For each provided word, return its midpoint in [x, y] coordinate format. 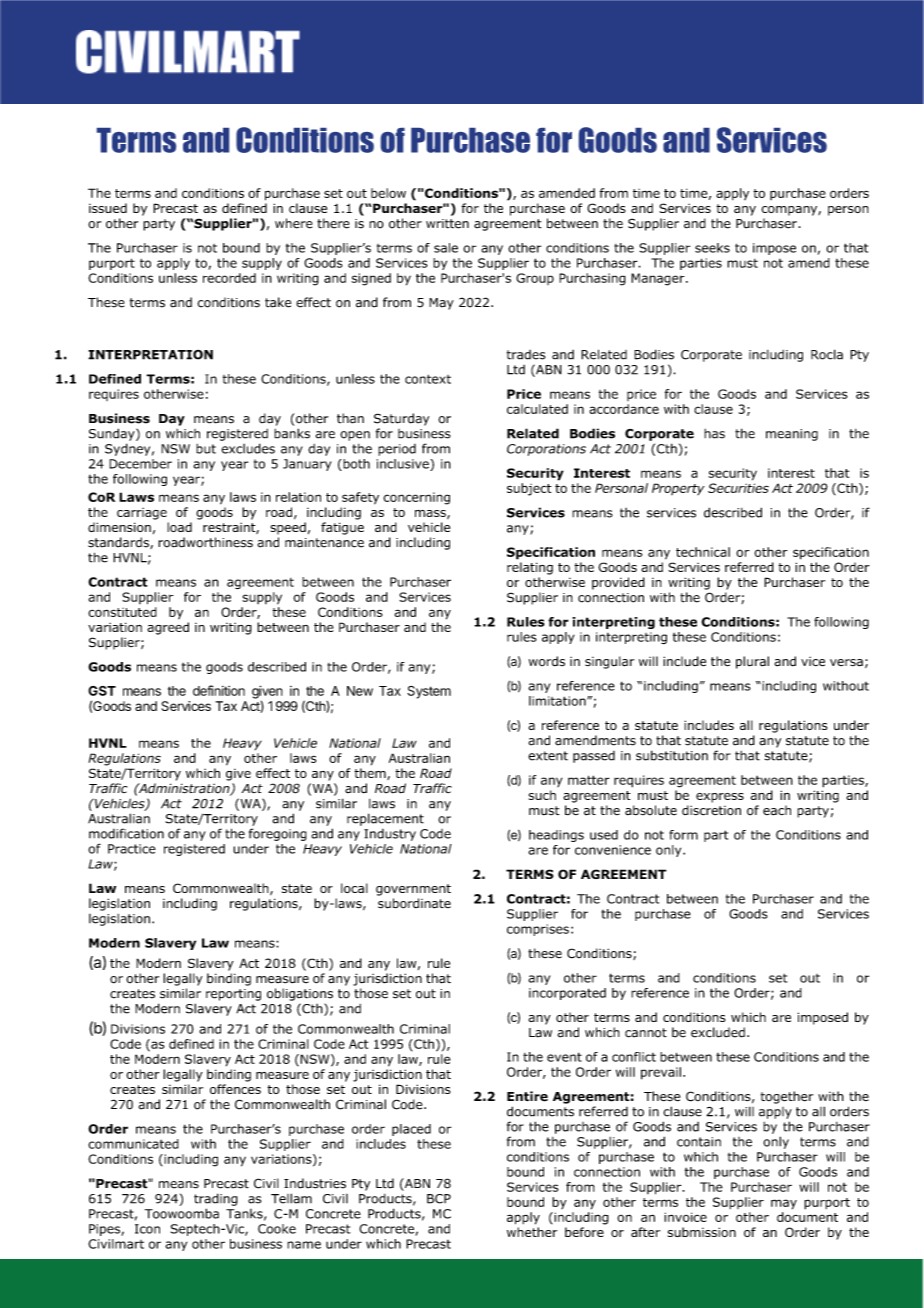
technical [703, 552]
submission [702, 1232]
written [447, 224]
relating [530, 568]
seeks [712, 248]
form [683, 835]
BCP [439, 1199]
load [179, 527]
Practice [132, 849]
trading [216, 1199]
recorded [229, 278]
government [413, 890]
